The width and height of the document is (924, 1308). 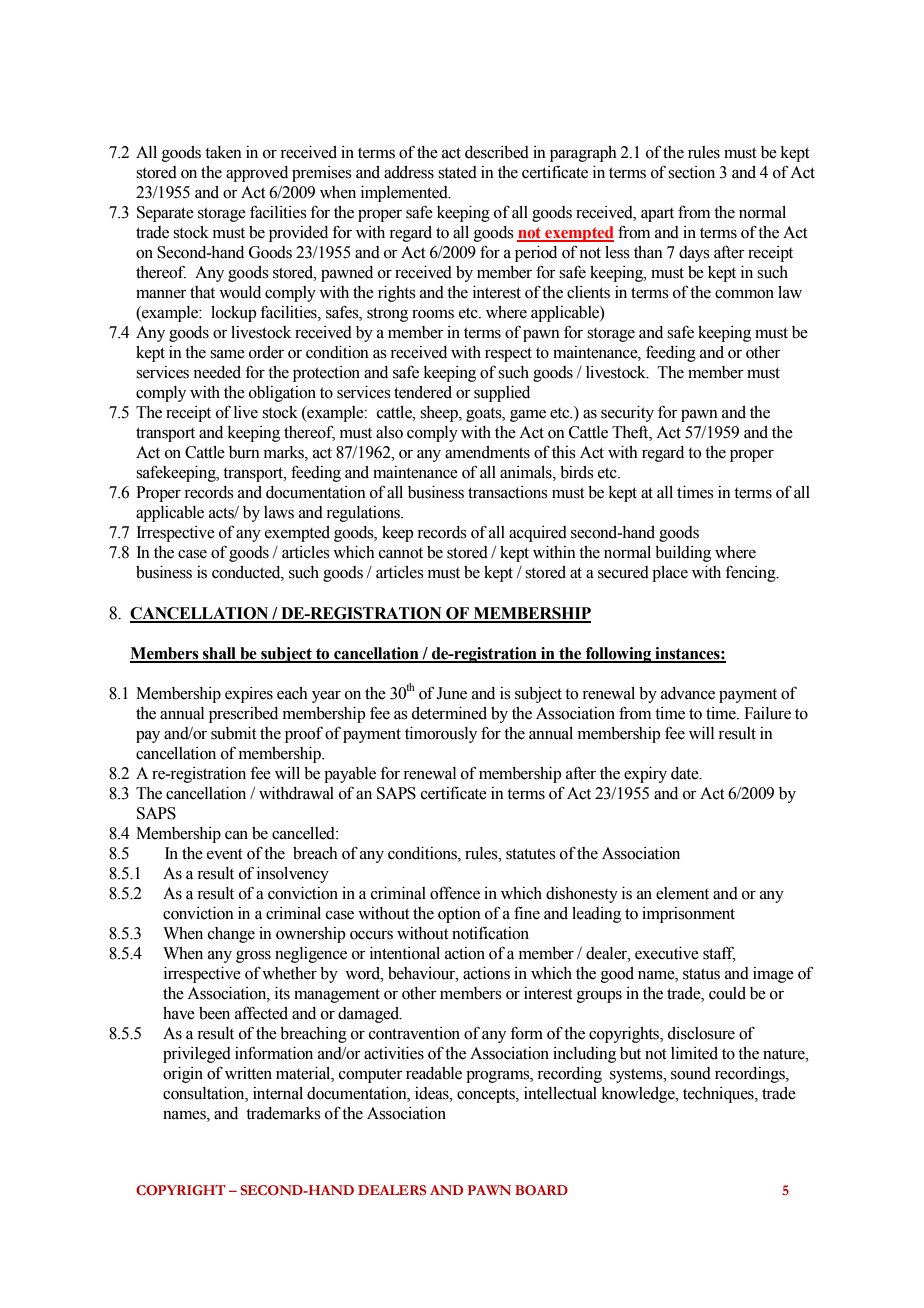 I want to click on shall, so click(x=219, y=654).
